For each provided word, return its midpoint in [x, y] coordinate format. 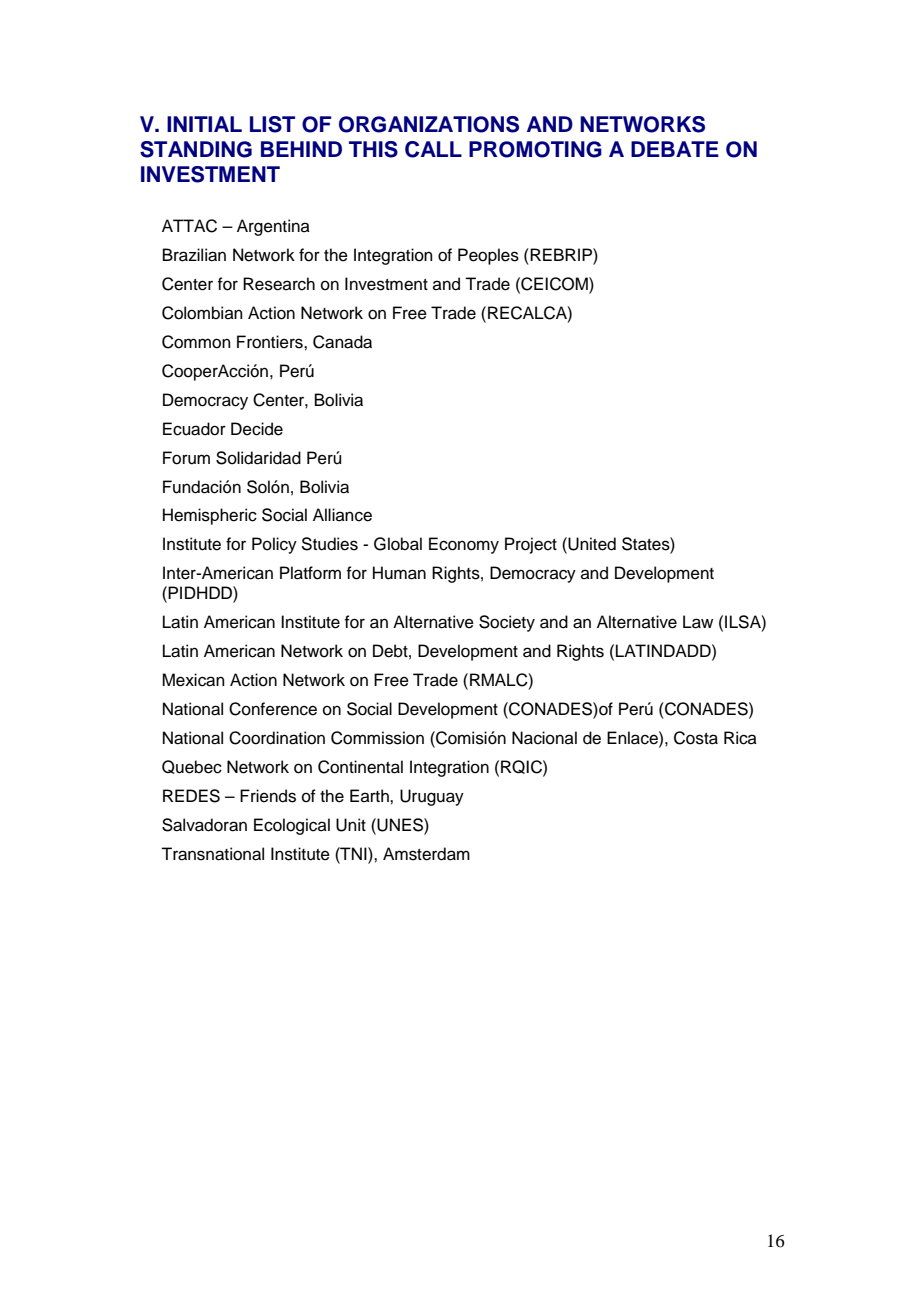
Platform [310, 573]
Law [698, 622]
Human [399, 573]
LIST [272, 124]
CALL [433, 149]
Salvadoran [204, 825]
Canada [342, 342]
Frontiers [271, 342]
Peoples [488, 256]
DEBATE [675, 149]
